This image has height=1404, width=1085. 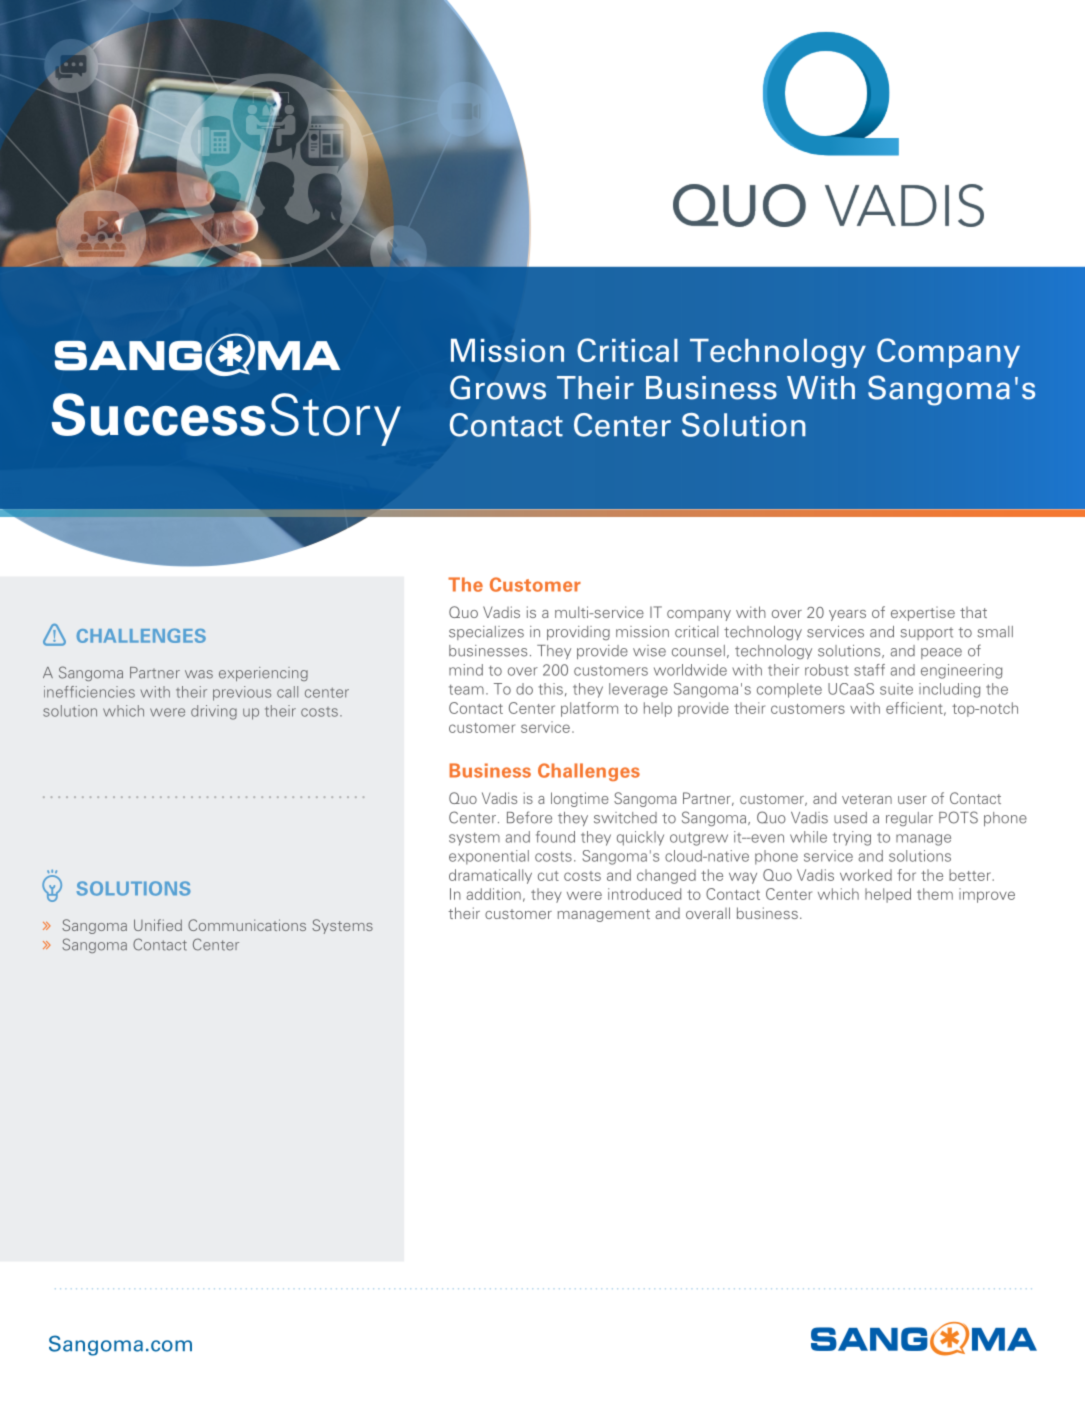 I want to click on experiencing, so click(x=263, y=674).
